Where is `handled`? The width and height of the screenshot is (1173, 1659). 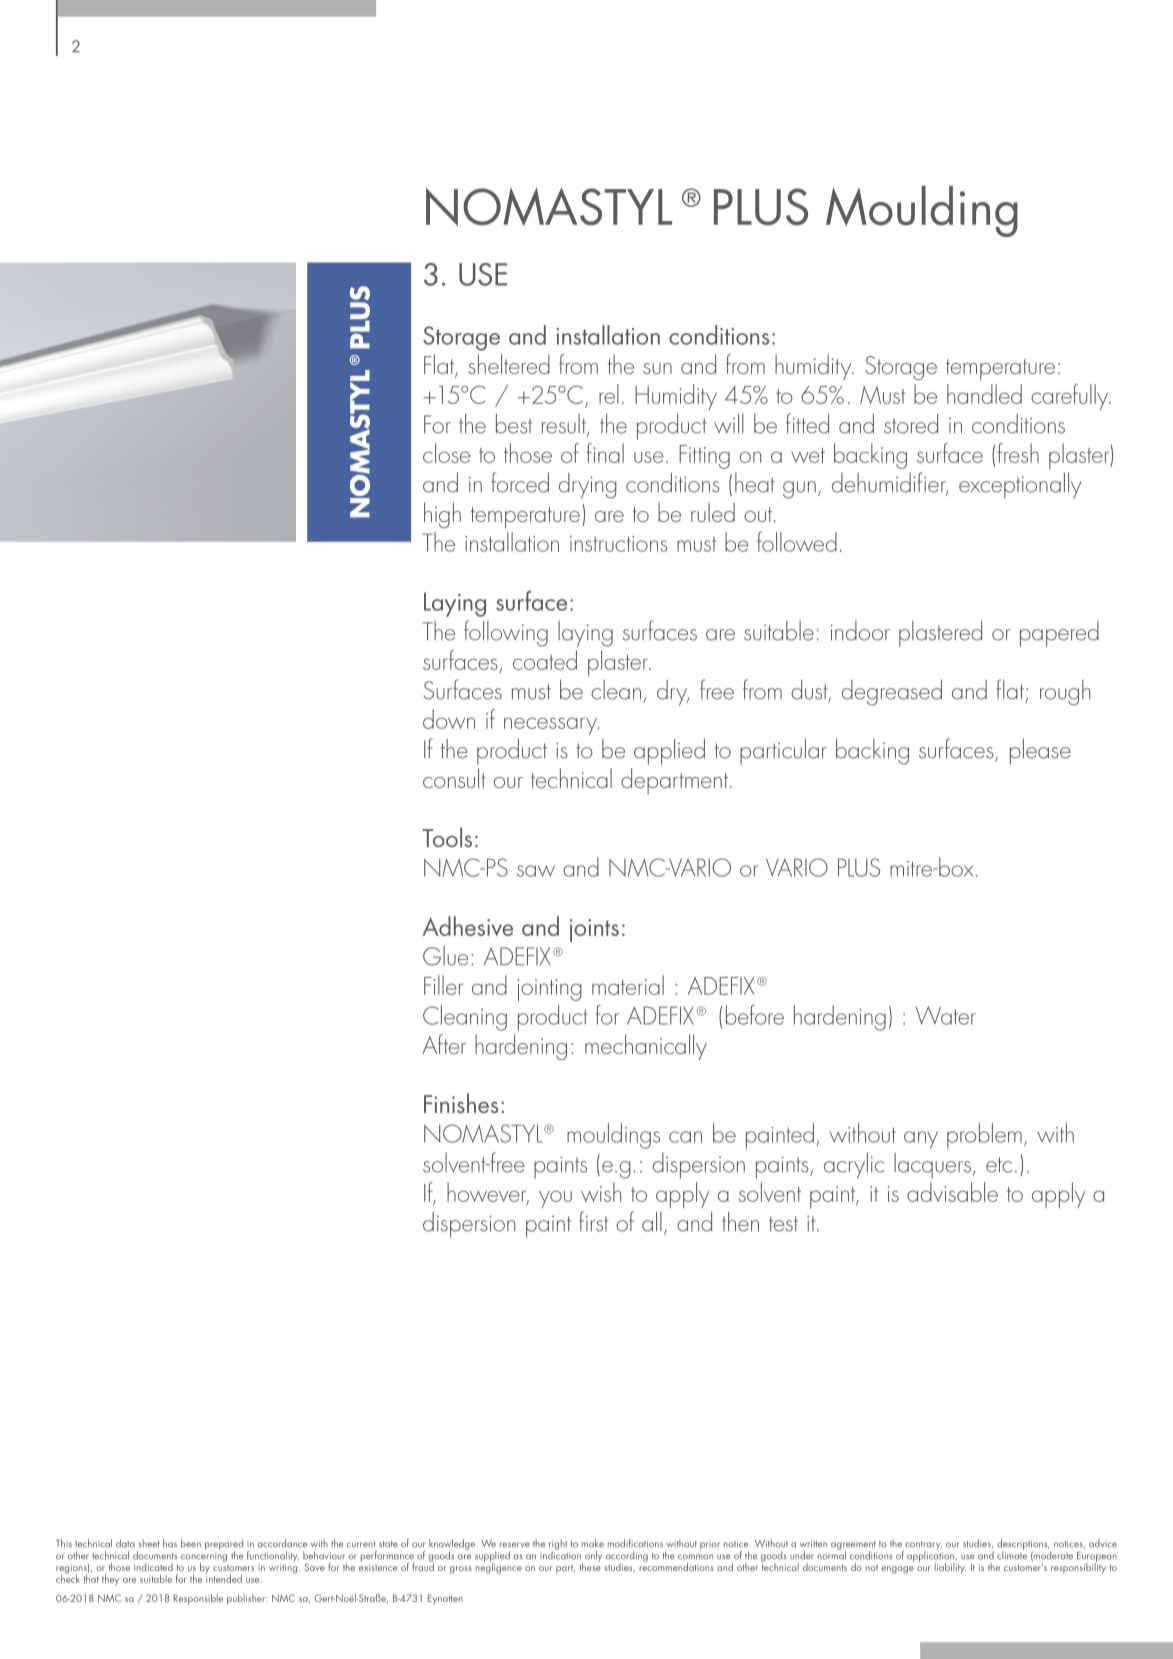
handled is located at coordinates (984, 394).
